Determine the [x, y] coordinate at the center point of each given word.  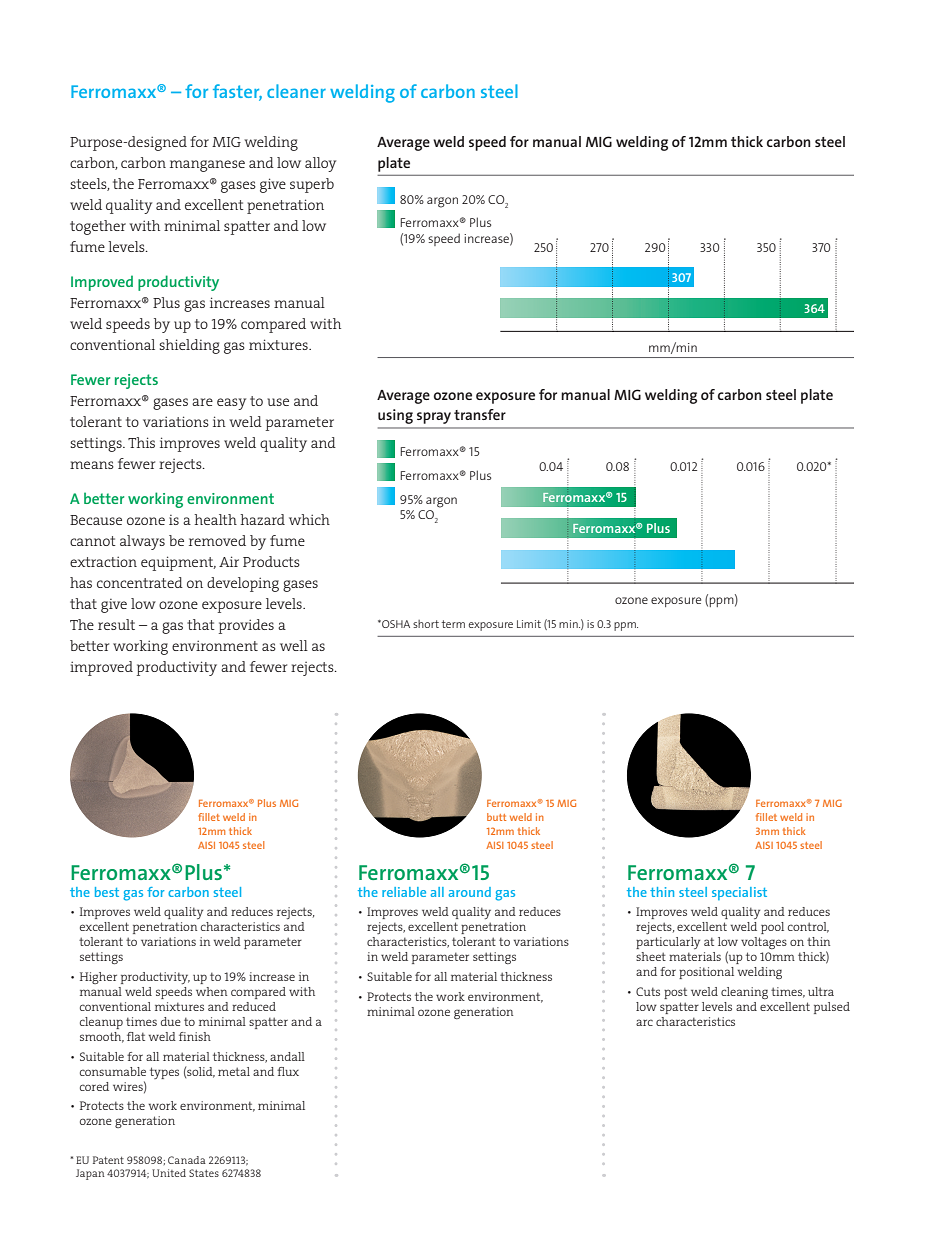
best [107, 892]
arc [644, 1022]
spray [434, 418]
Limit [529, 624]
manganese [207, 166]
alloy [320, 164]
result [116, 624]
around [470, 892]
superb [312, 185]
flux [288, 1071]
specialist [739, 893]
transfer [480, 414]
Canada [187, 1160]
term [453, 624]
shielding [189, 346]
